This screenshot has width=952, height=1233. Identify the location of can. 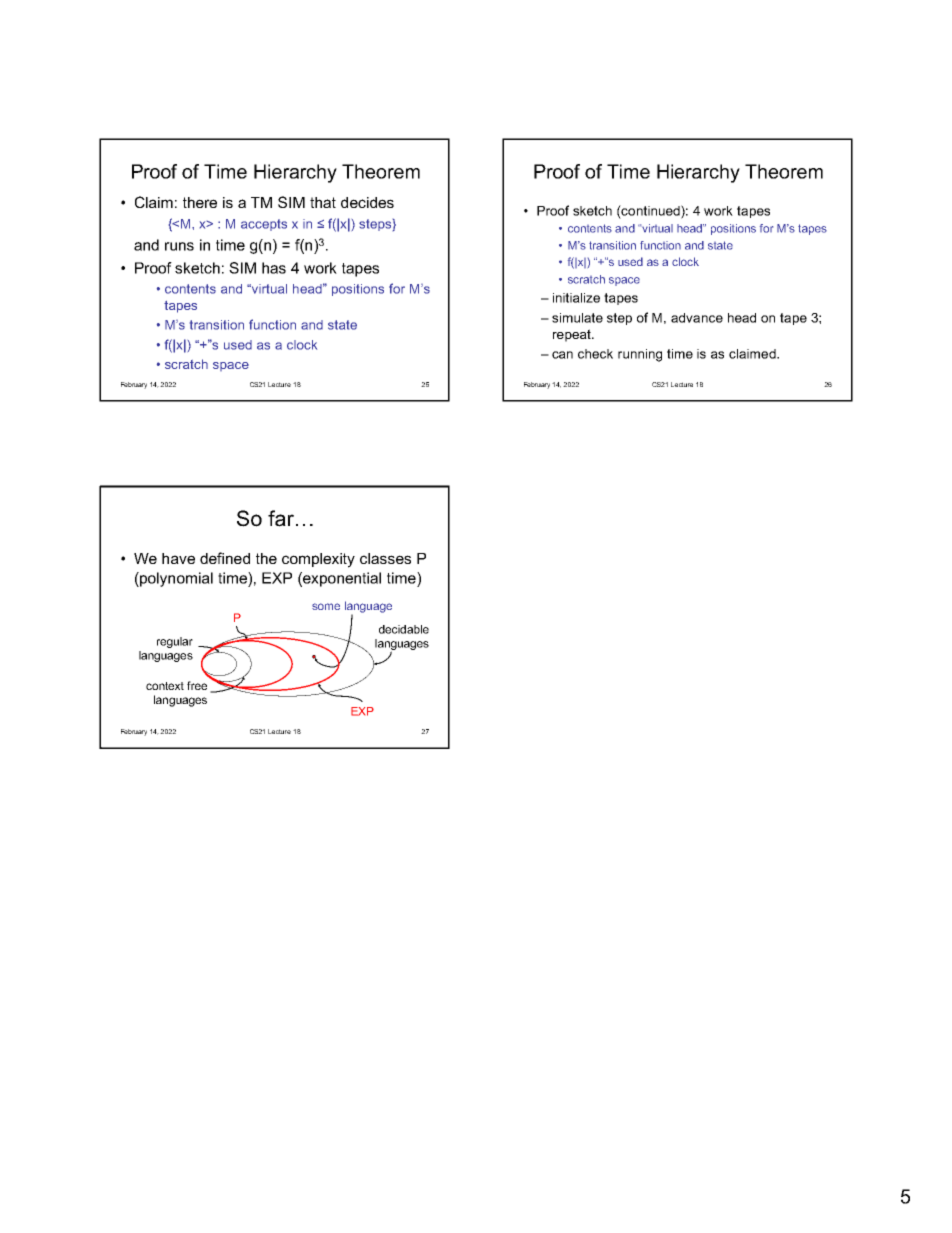
(562, 355).
